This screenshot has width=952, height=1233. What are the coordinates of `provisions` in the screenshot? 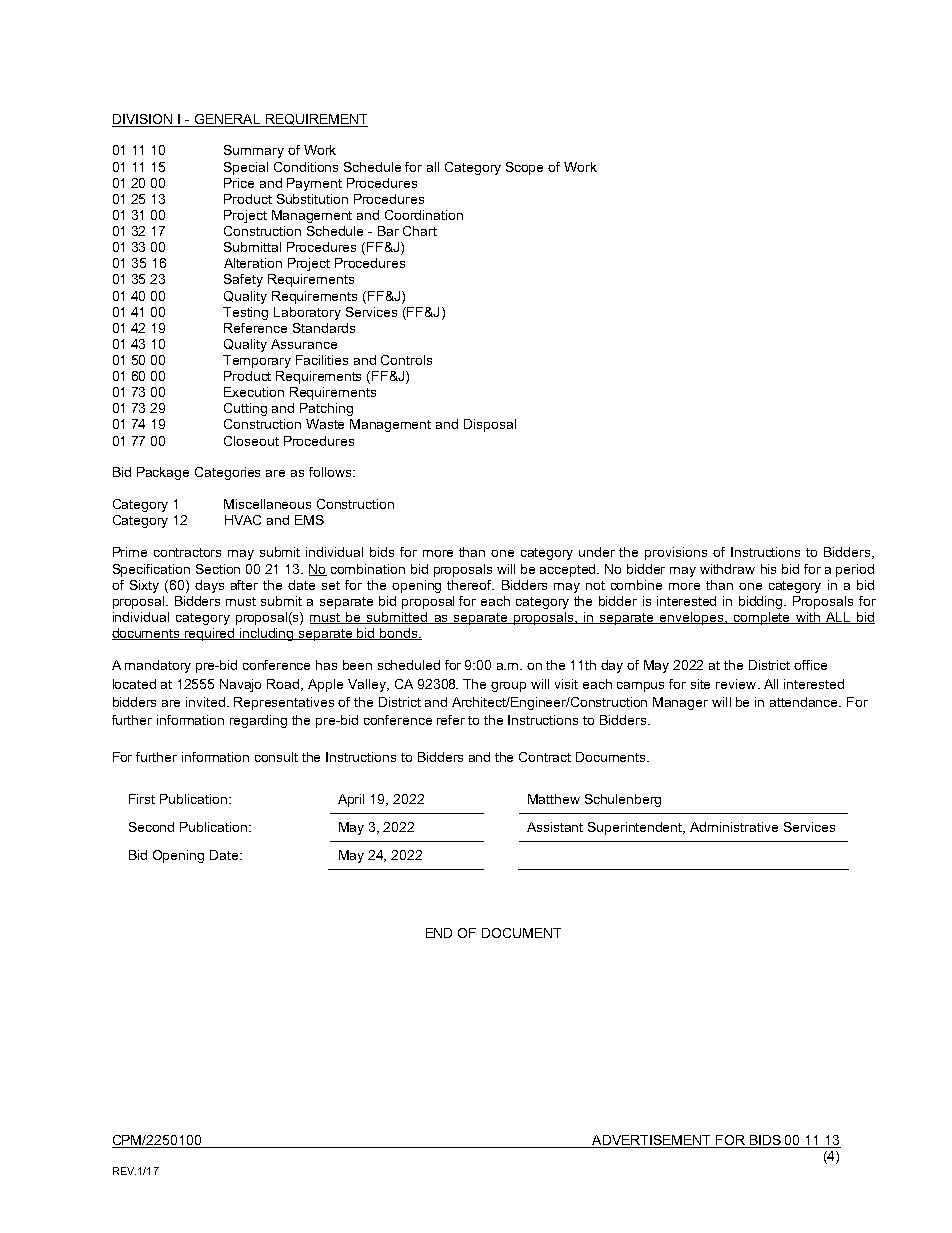 It's located at (676, 553).
